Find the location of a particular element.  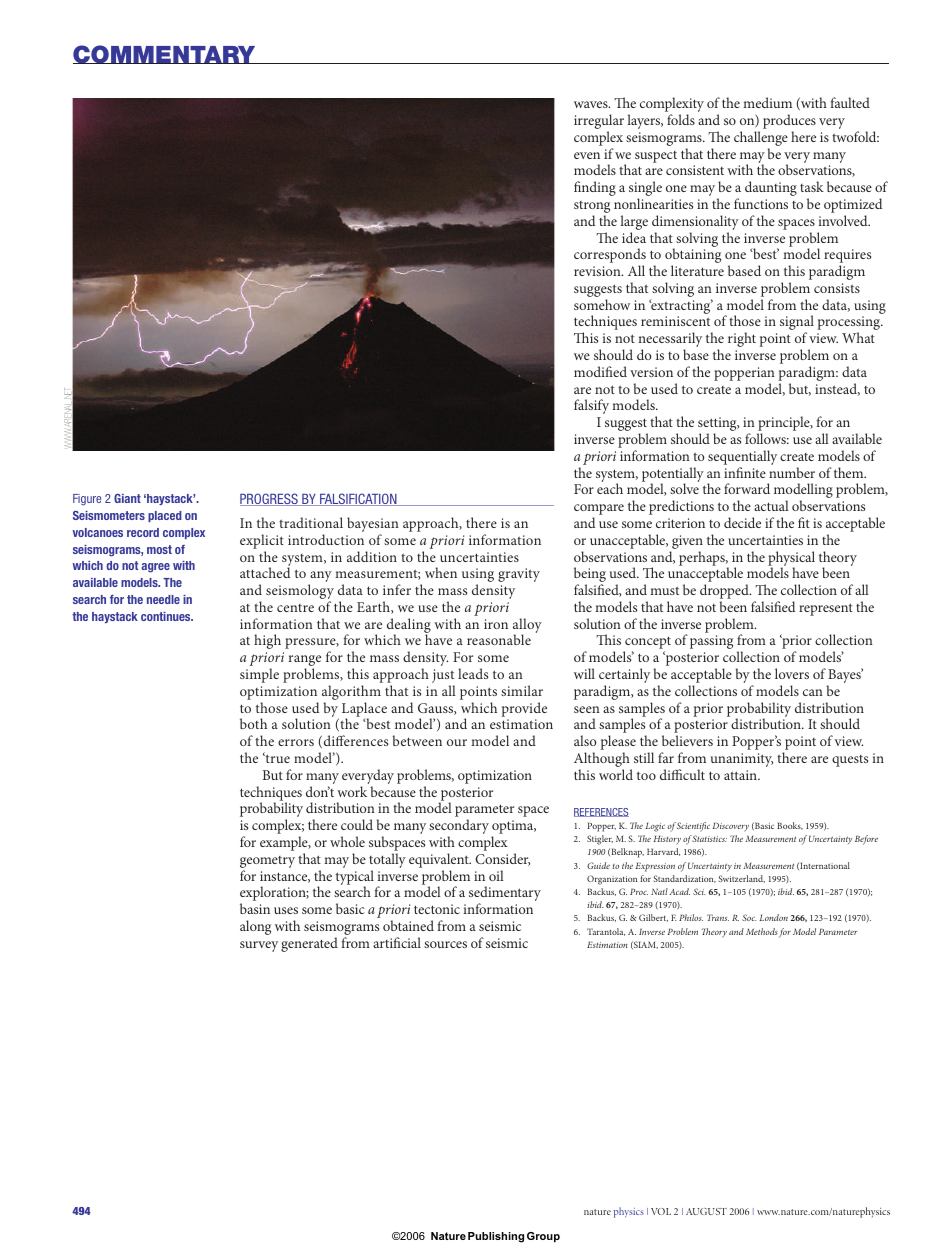

sequentially is located at coordinates (742, 459).
